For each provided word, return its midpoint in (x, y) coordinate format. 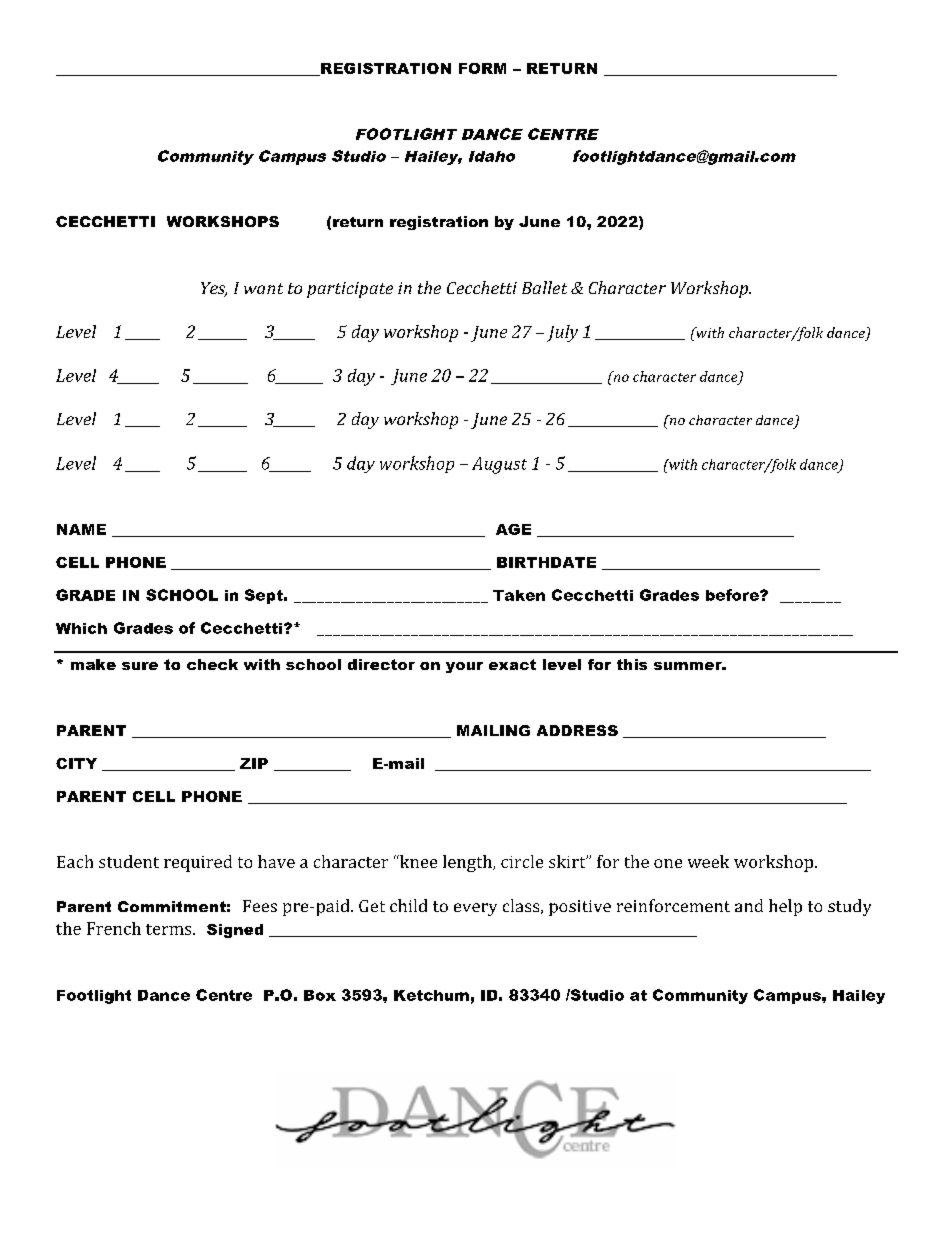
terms (170, 929)
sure (140, 666)
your (464, 667)
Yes (214, 289)
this (632, 664)
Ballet (544, 287)
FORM (482, 68)
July (562, 333)
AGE (513, 529)
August (499, 465)
